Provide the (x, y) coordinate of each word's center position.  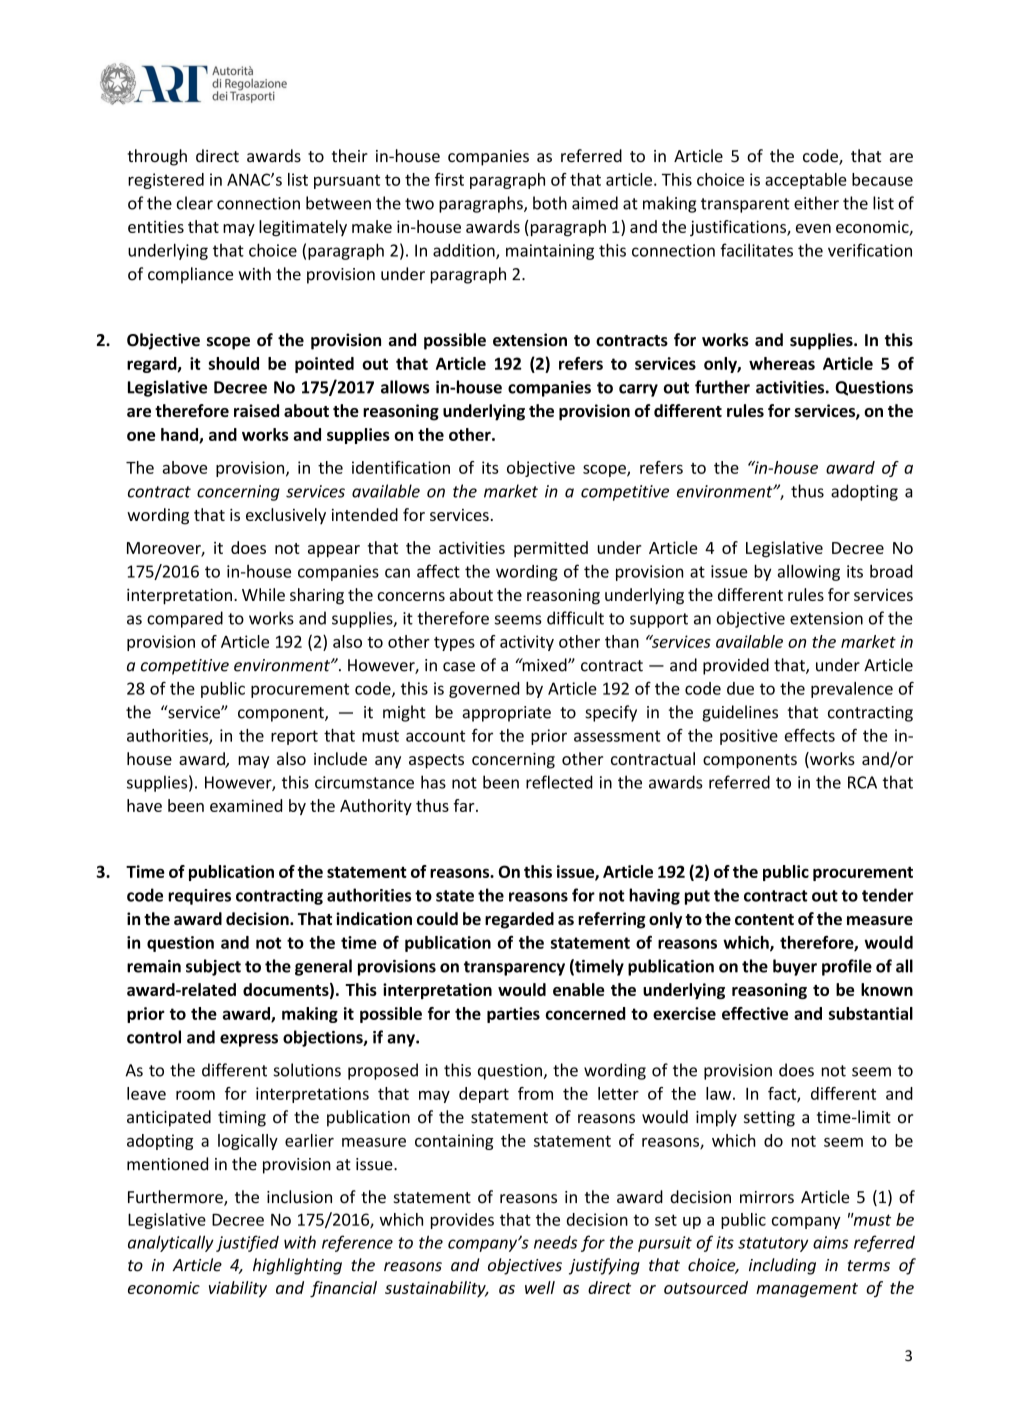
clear (195, 203)
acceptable (806, 181)
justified (247, 1243)
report (294, 737)
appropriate (506, 714)
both (550, 203)
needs (555, 1242)
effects (810, 735)
